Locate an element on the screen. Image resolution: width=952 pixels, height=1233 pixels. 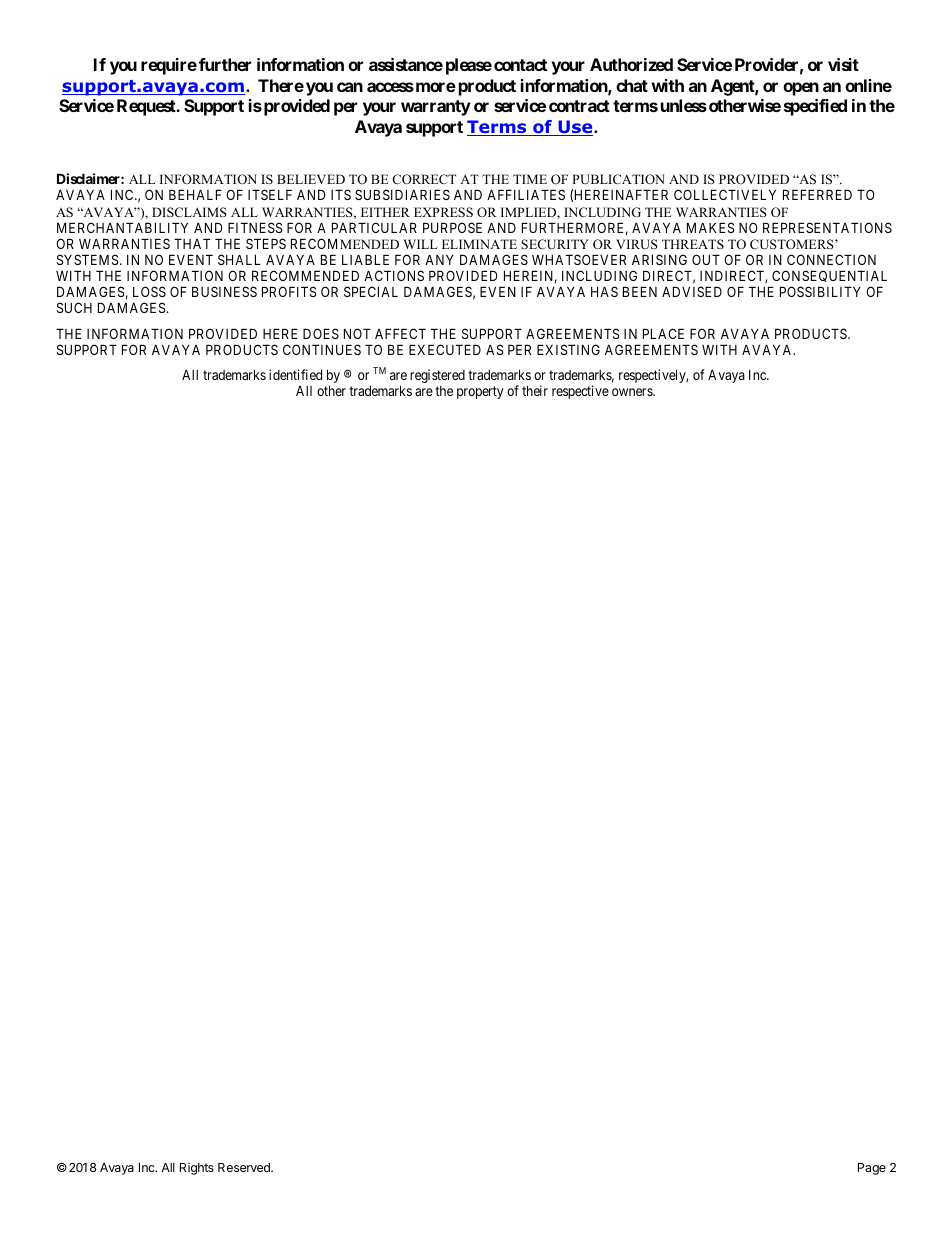
CONTINUES is located at coordinates (322, 349).
